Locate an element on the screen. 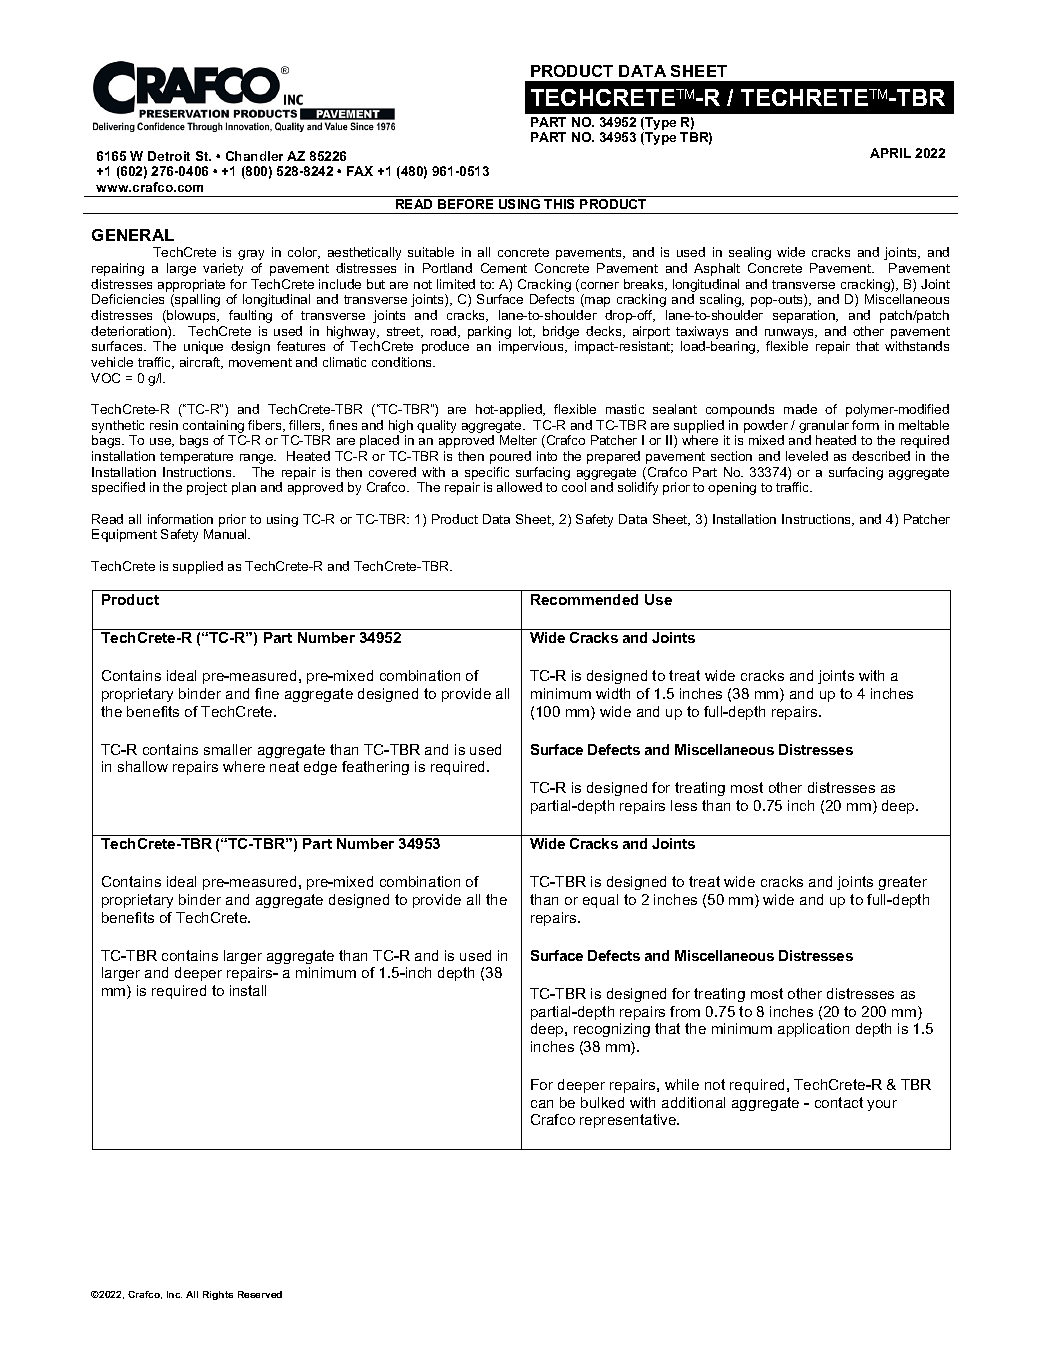  Rights is located at coordinates (218, 1295).
